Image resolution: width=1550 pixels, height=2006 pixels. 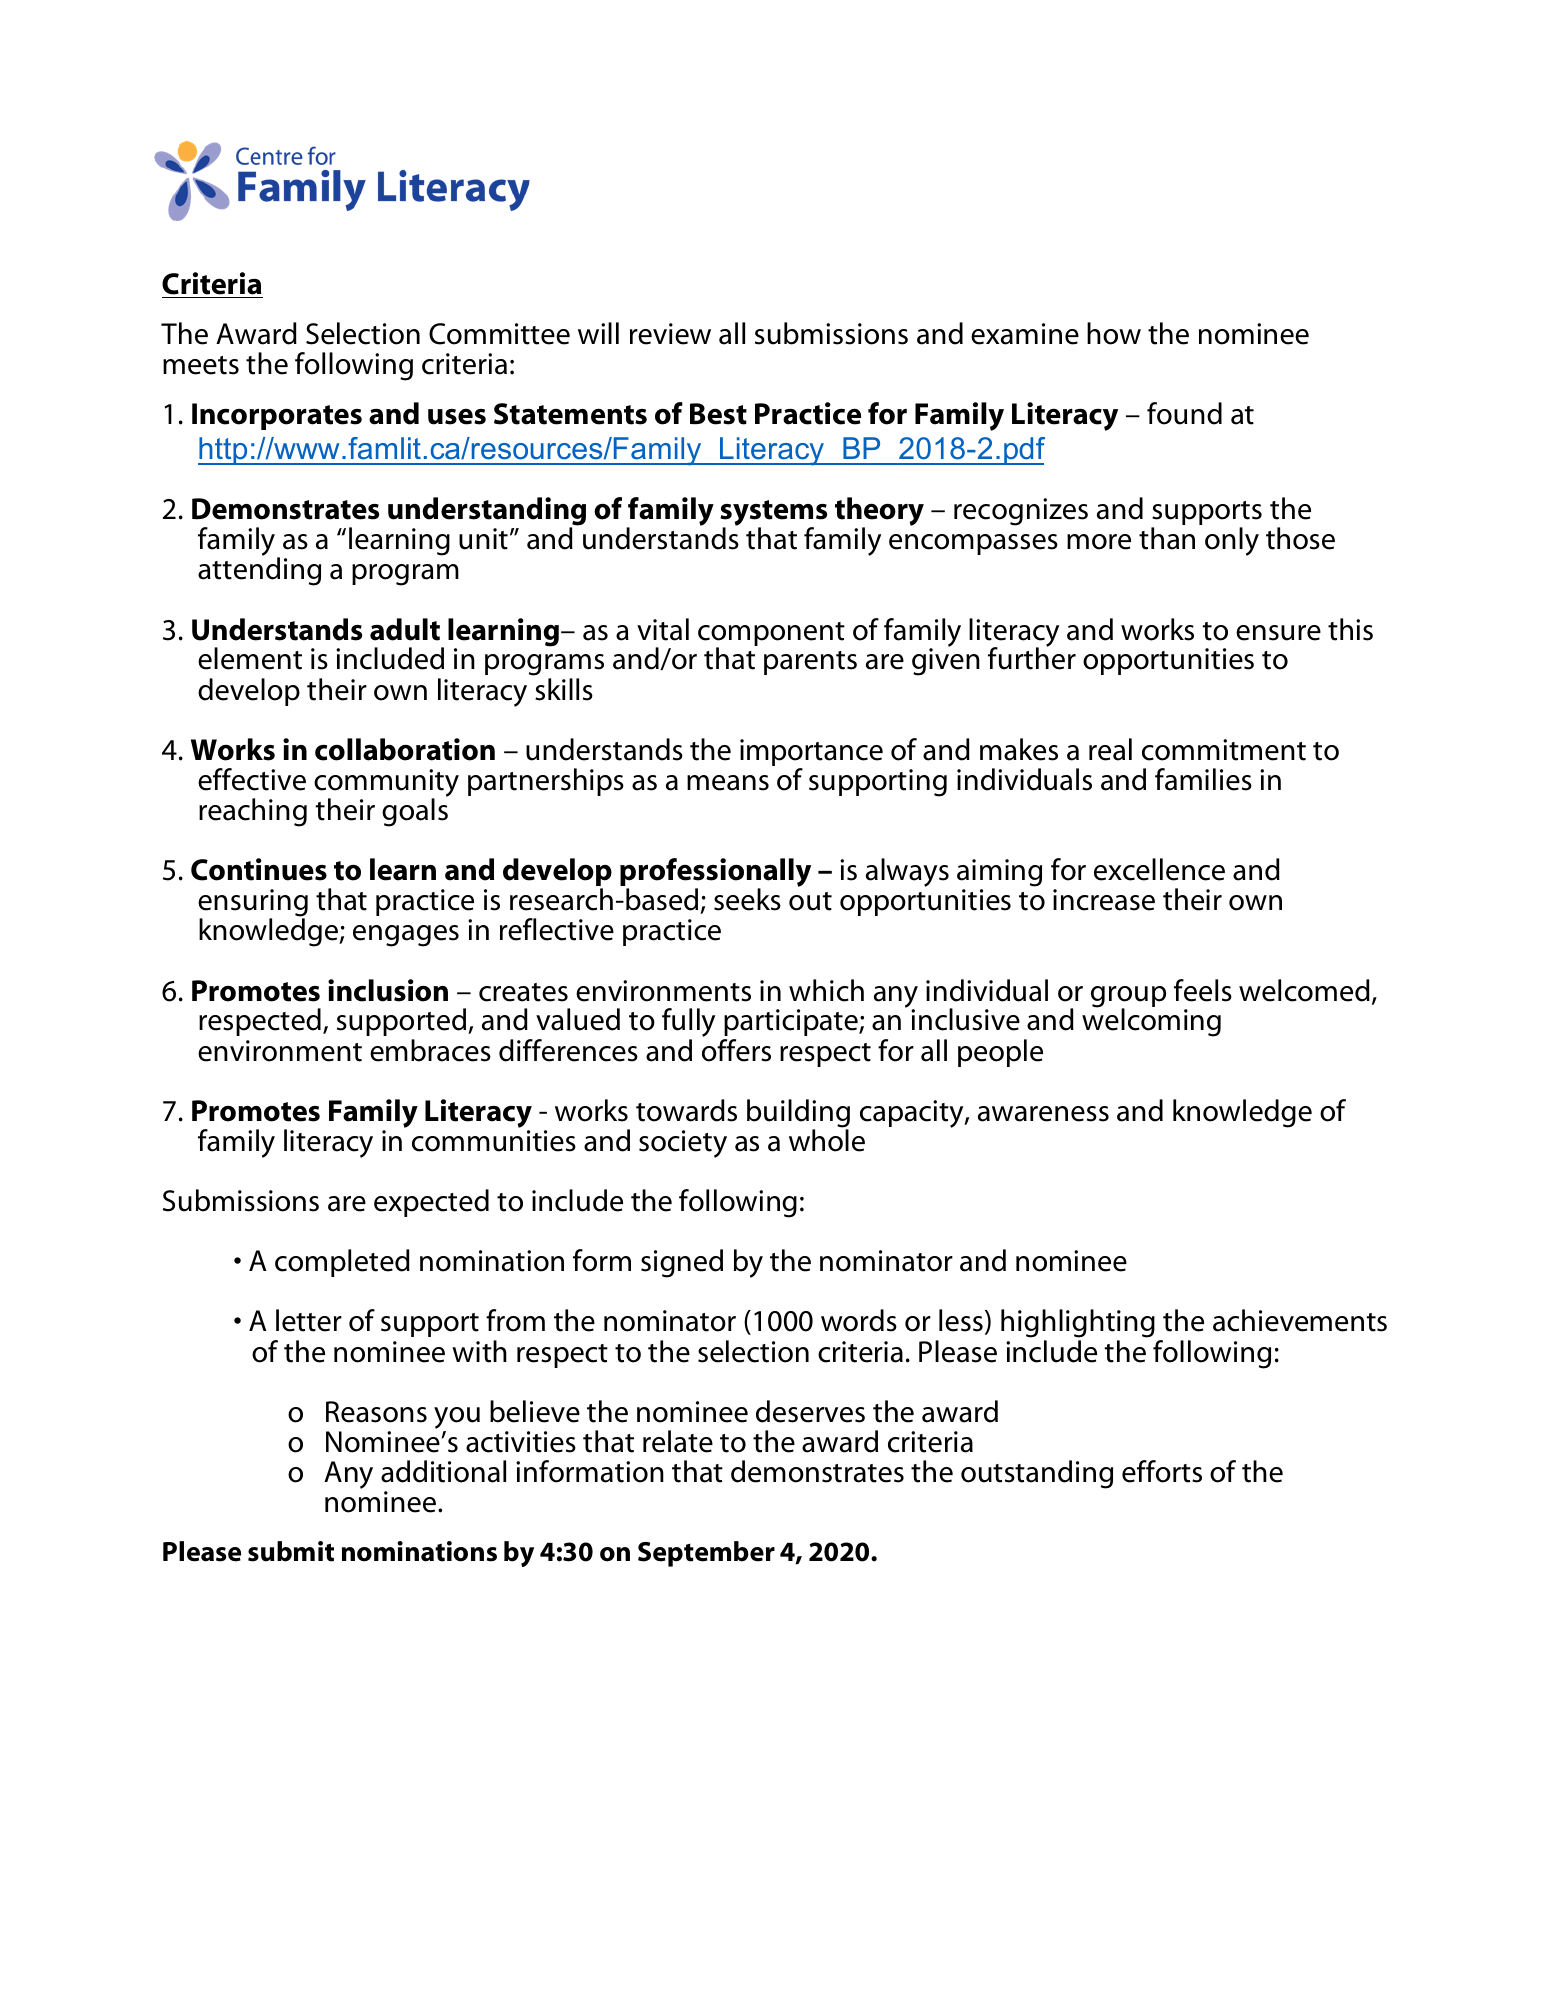 What do you see at coordinates (291, 1551) in the image?
I see `submit` at bounding box center [291, 1551].
